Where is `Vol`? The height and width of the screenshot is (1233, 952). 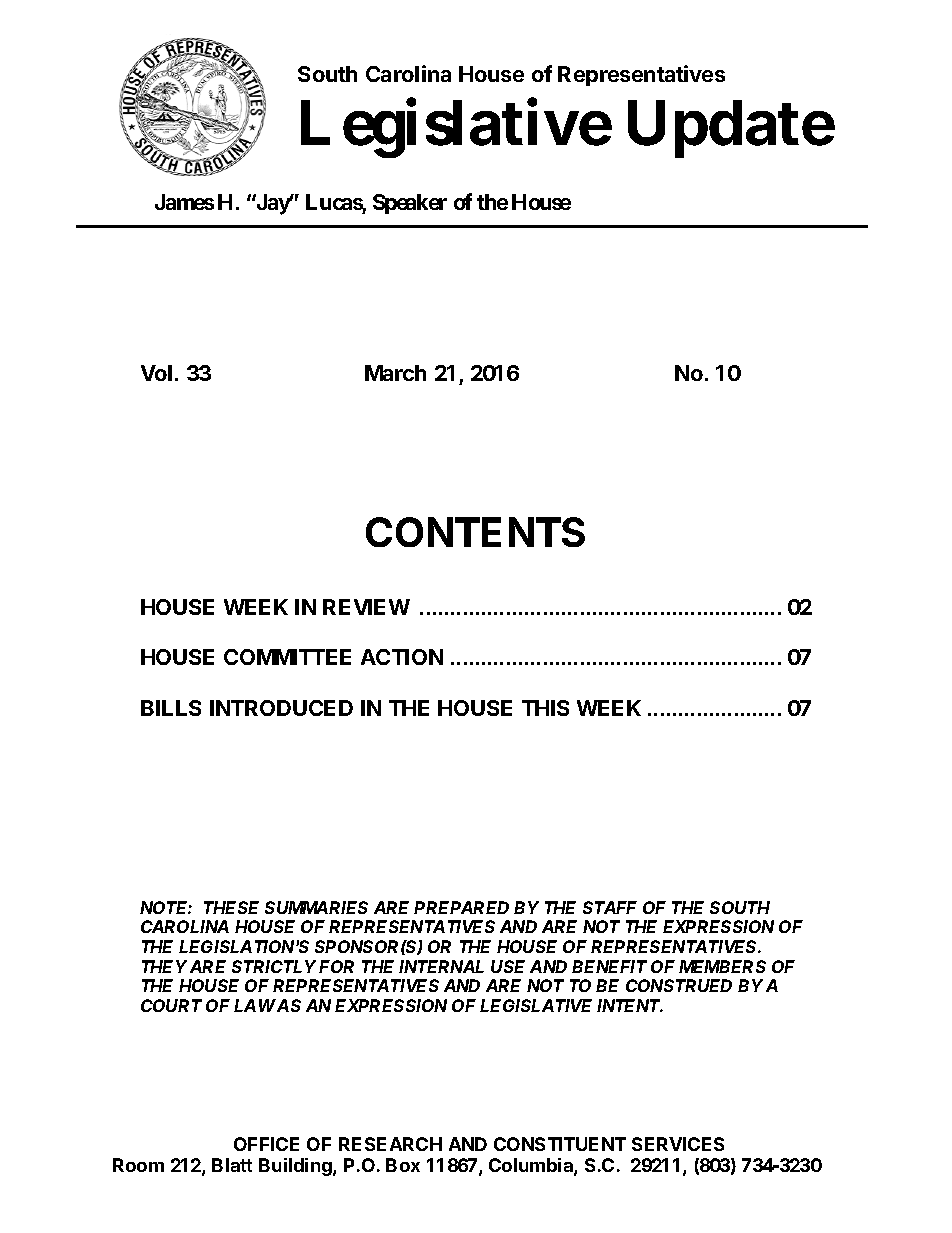 Vol is located at coordinates (156, 373).
